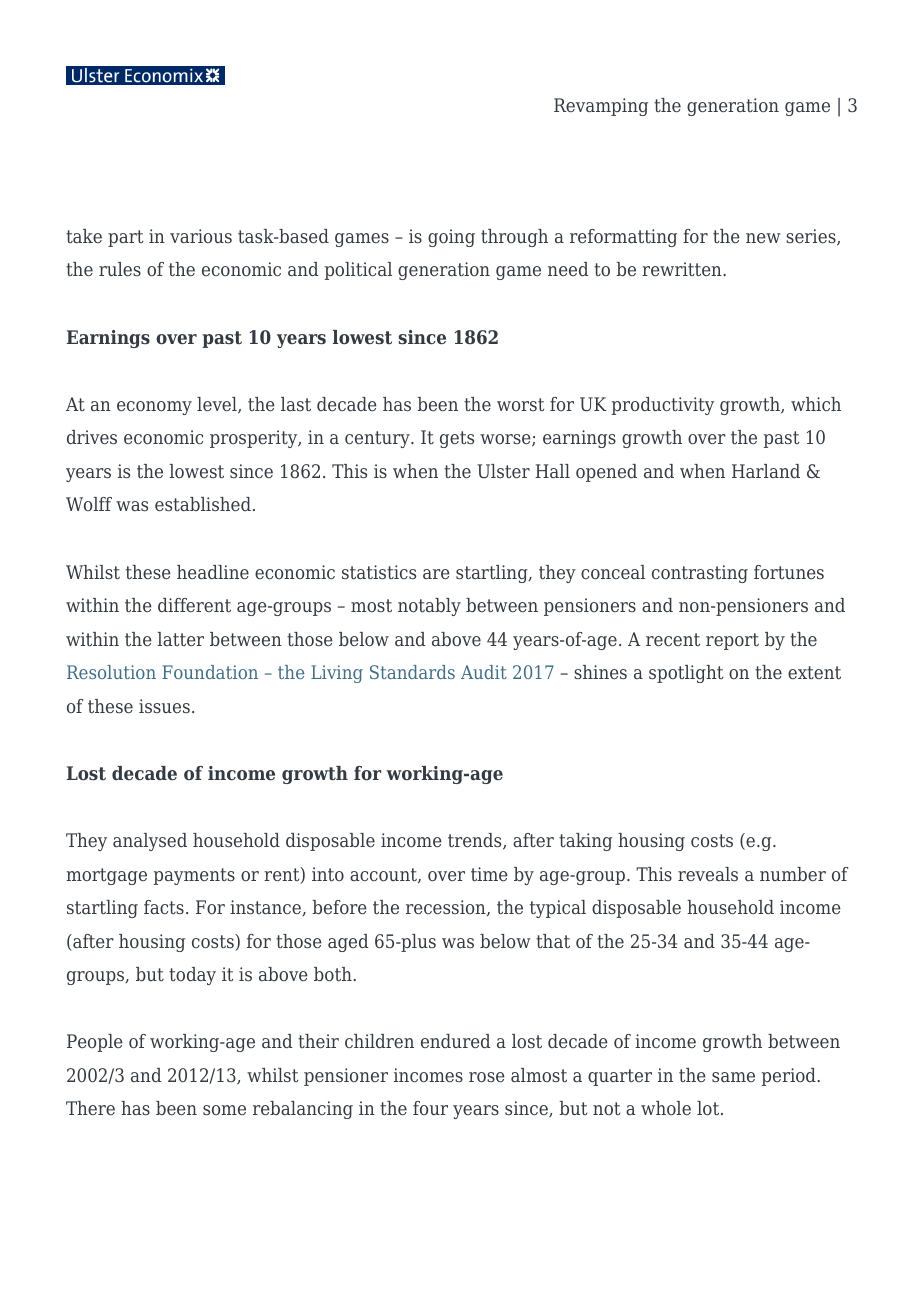  Describe the element at coordinates (732, 641) in the screenshot. I see `report` at that location.
